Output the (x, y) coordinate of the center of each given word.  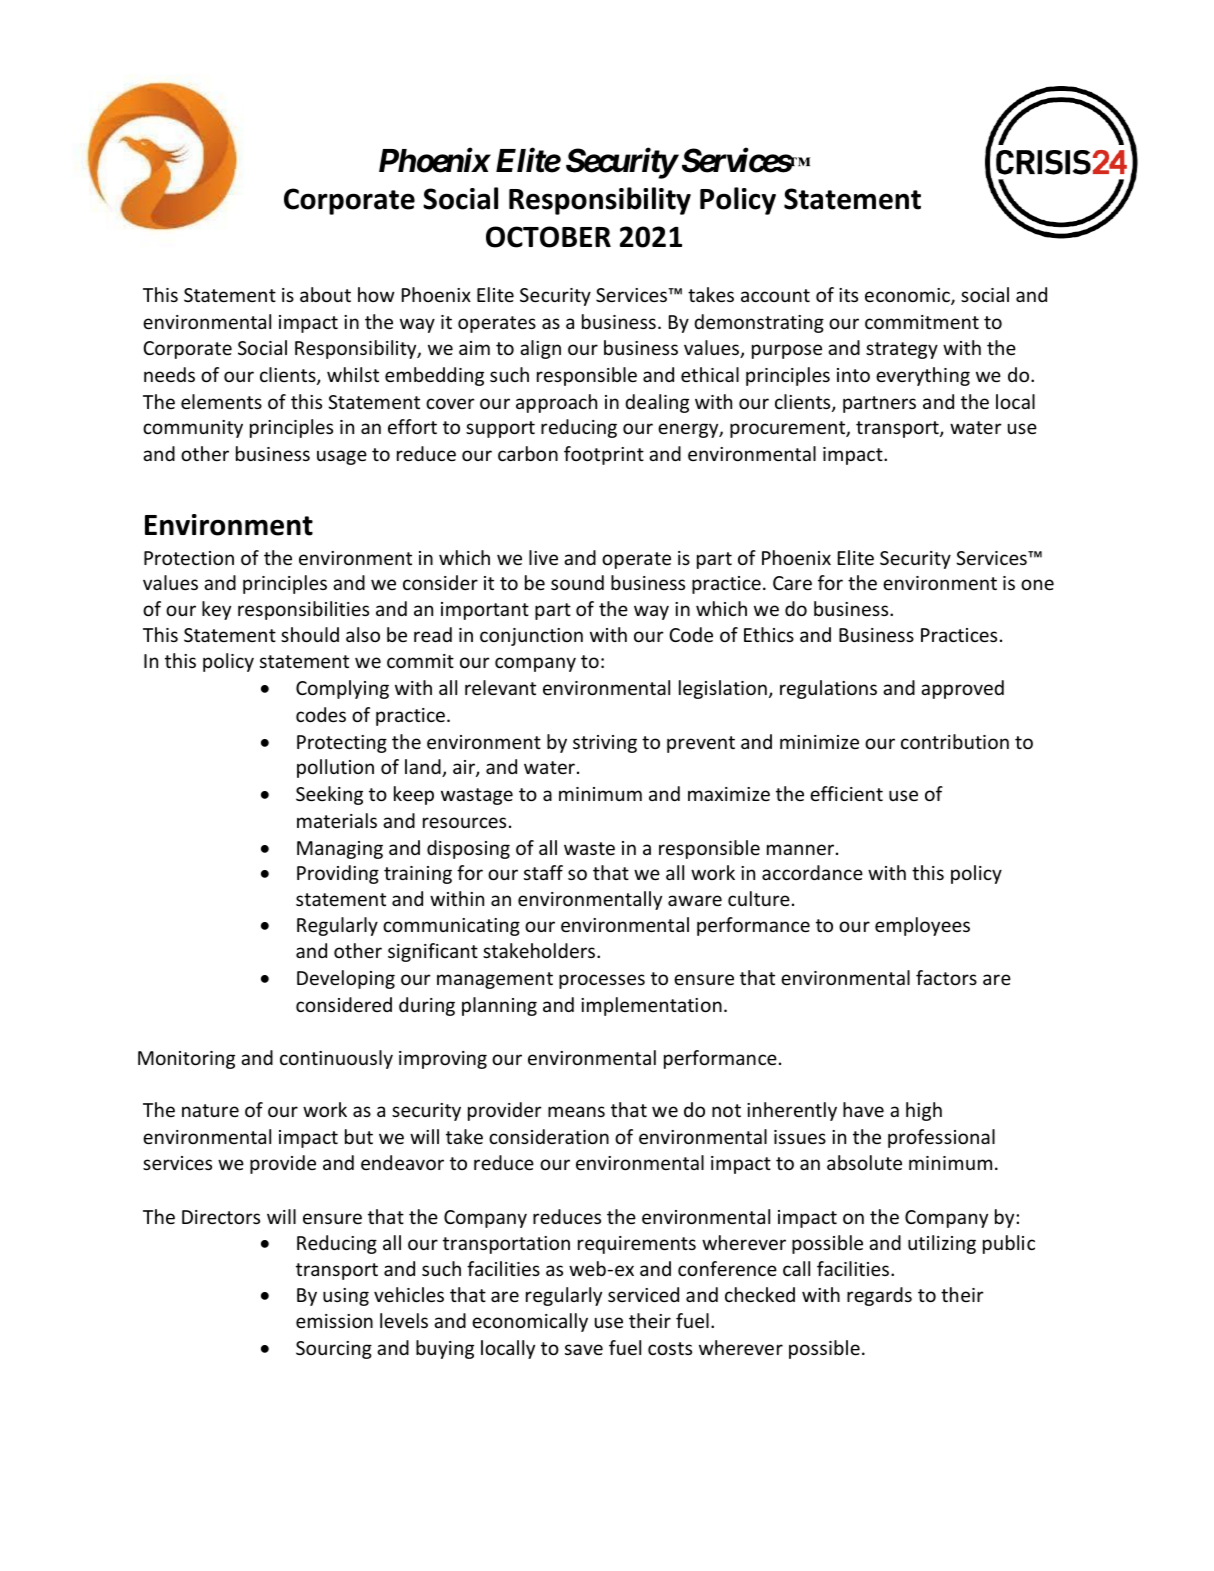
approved (962, 689)
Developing (346, 979)
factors (946, 977)
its (848, 295)
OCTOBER (548, 237)
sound (577, 582)
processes (602, 981)
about (325, 294)
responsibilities (303, 610)
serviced (643, 1294)
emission (334, 1321)
